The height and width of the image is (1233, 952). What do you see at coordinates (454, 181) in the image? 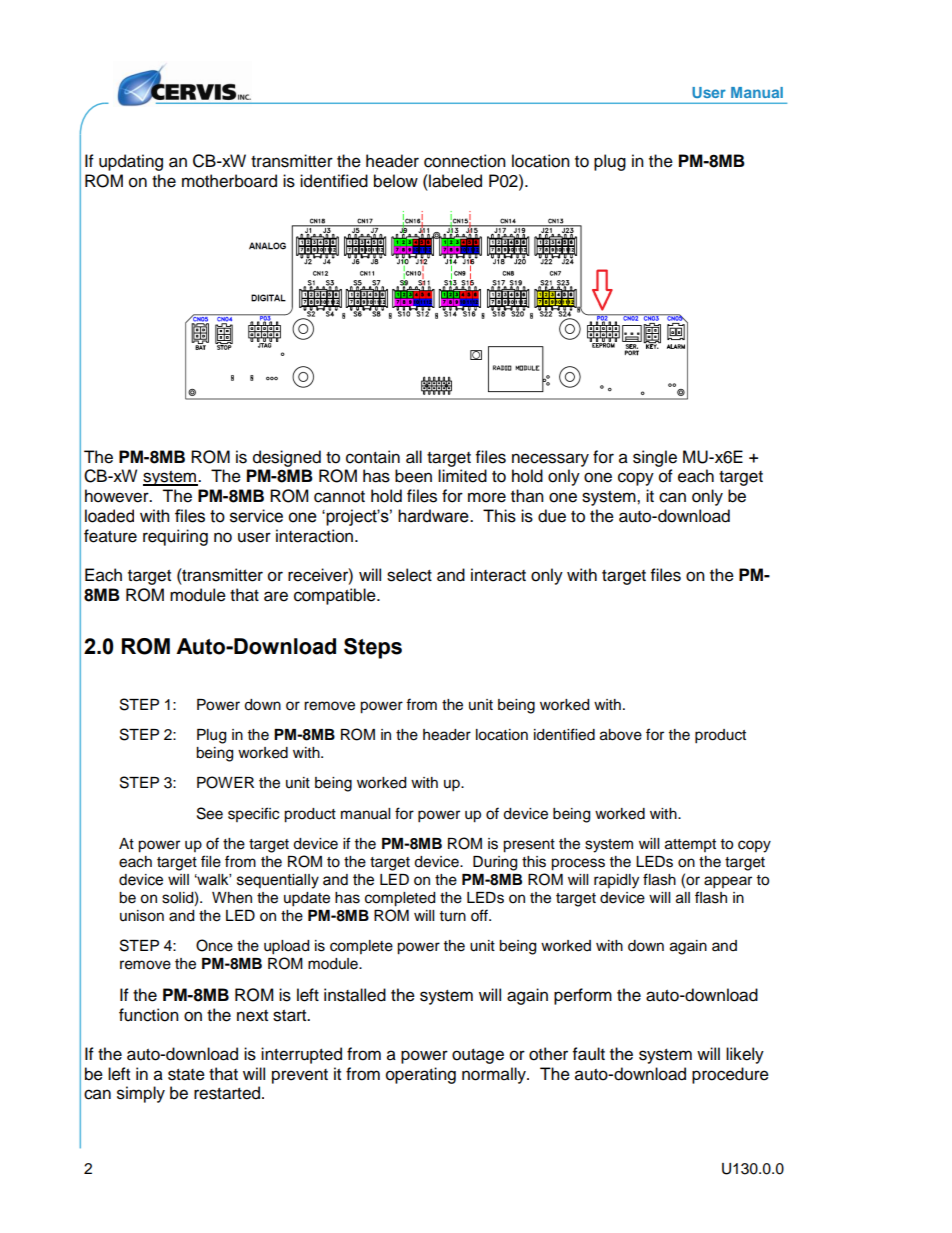
I see `labeled` at bounding box center [454, 181].
